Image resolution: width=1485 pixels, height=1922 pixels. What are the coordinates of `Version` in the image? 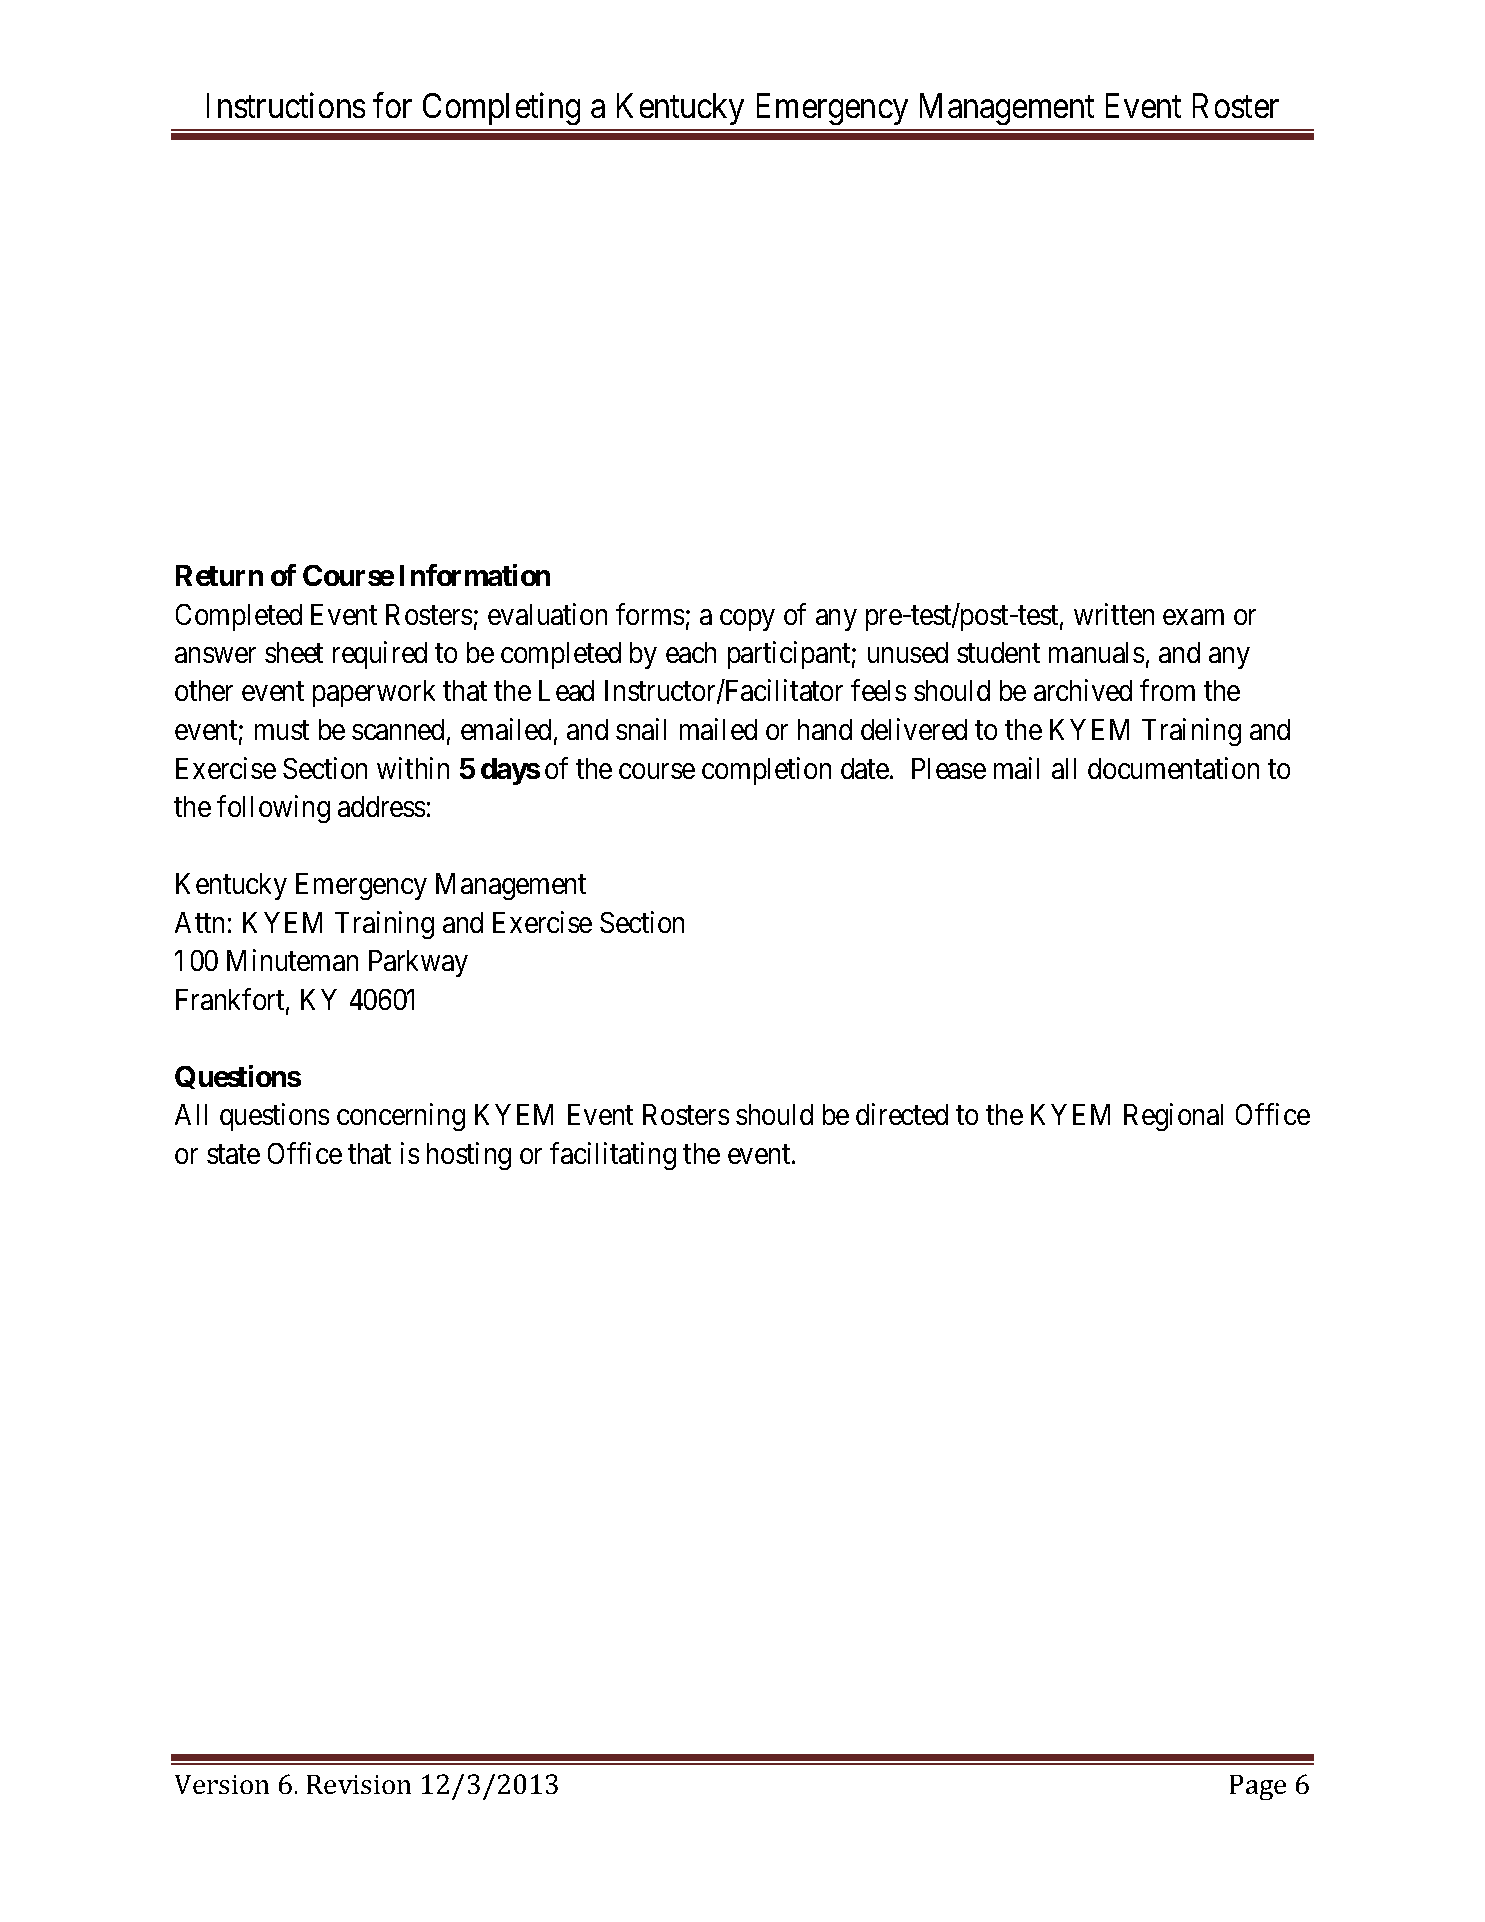 It's located at (222, 1784).
